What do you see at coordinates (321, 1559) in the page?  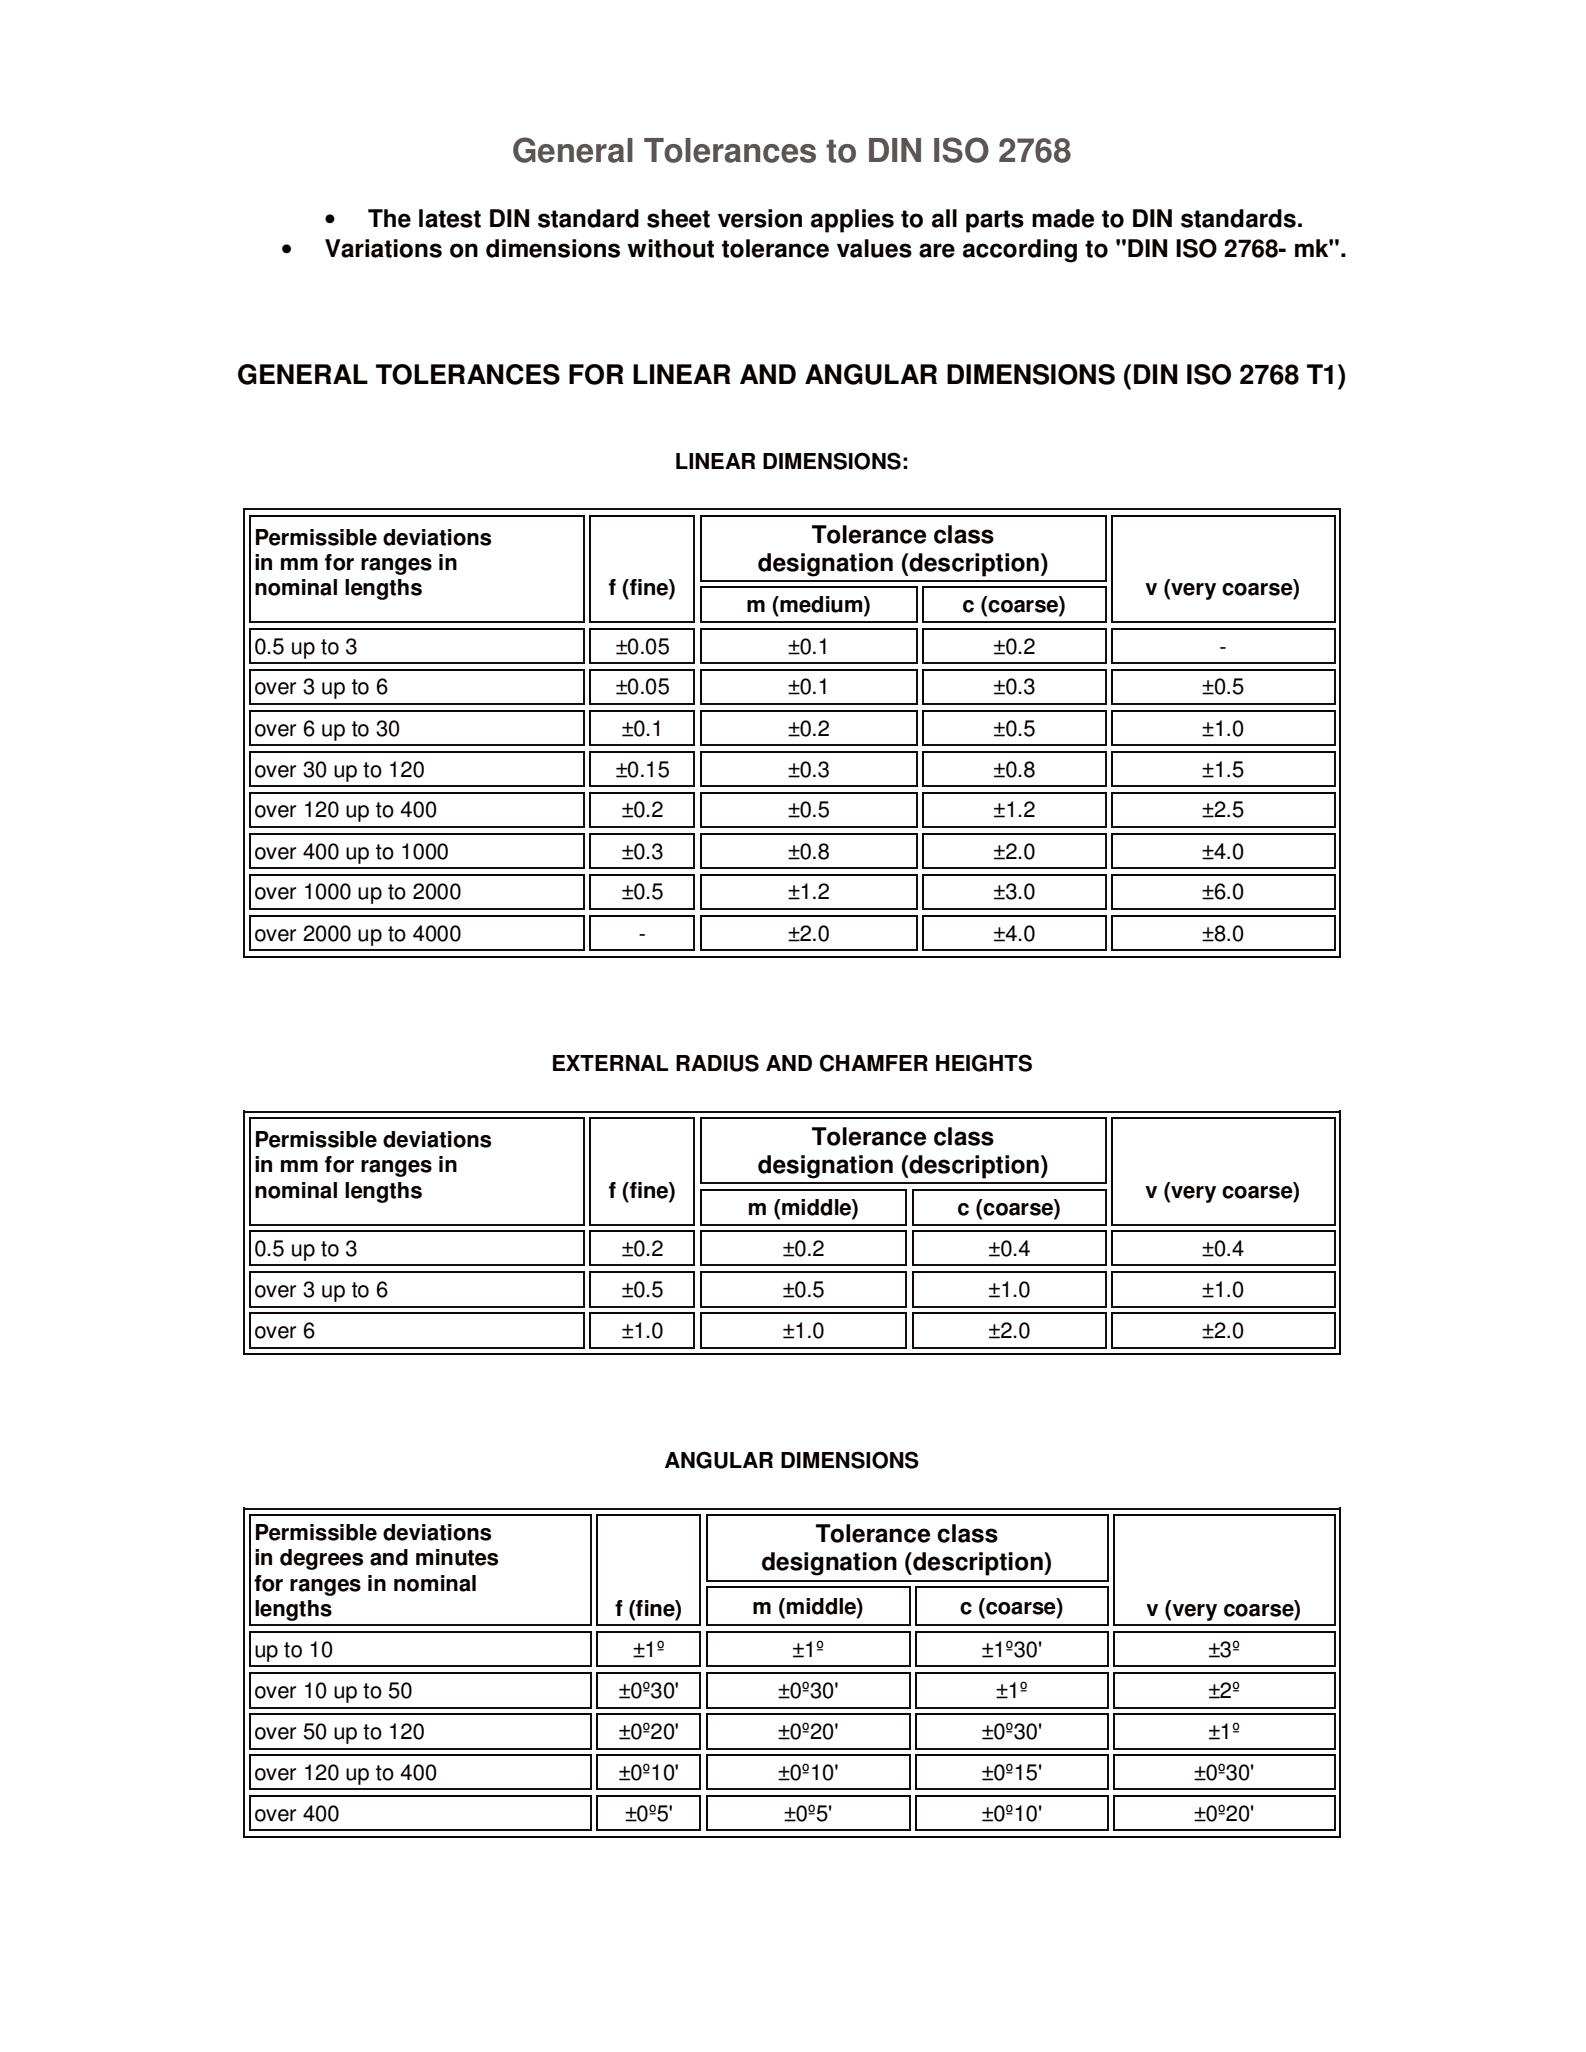 I see `degrees` at bounding box center [321, 1559].
